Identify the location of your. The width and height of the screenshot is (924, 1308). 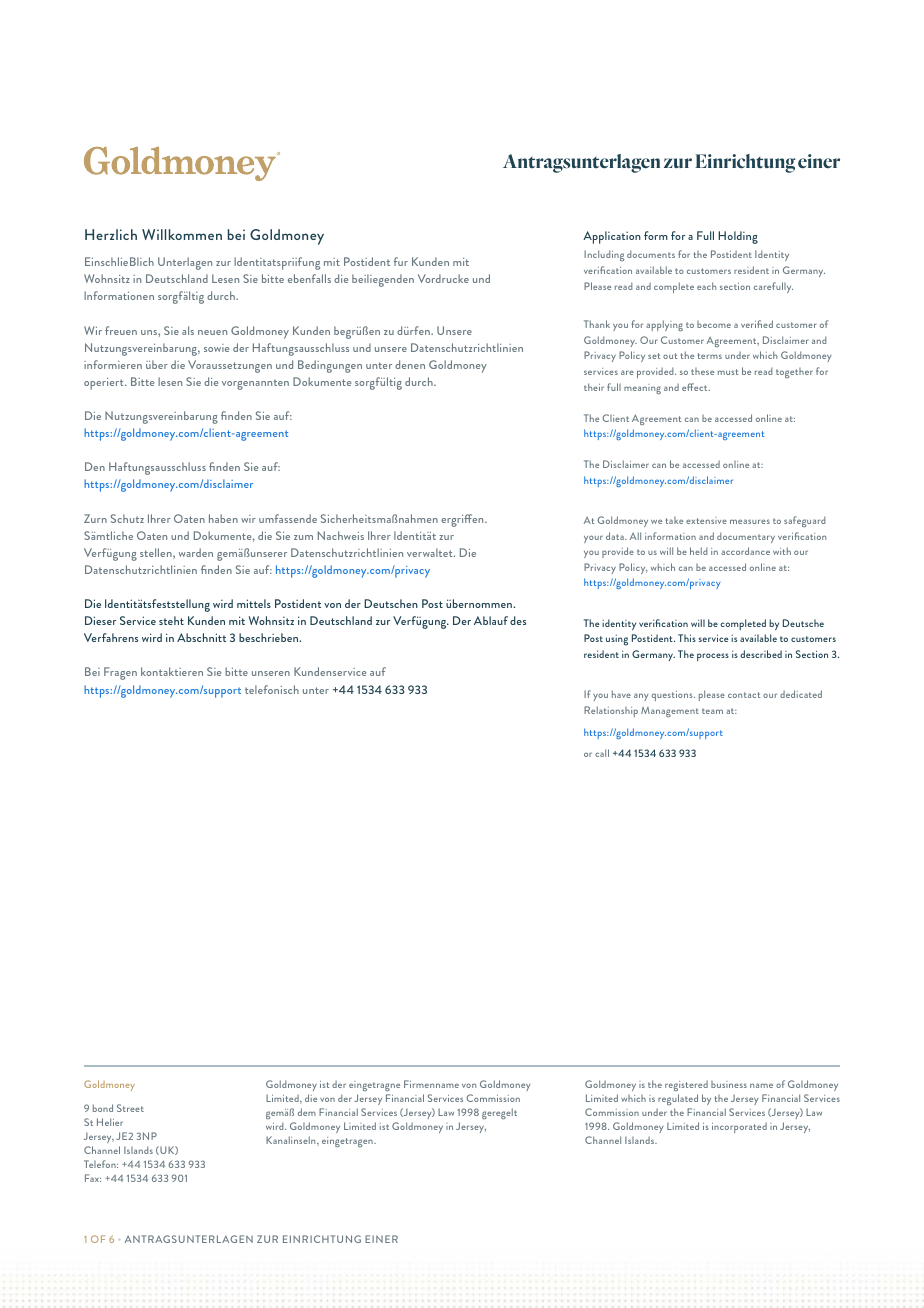
(593, 539).
